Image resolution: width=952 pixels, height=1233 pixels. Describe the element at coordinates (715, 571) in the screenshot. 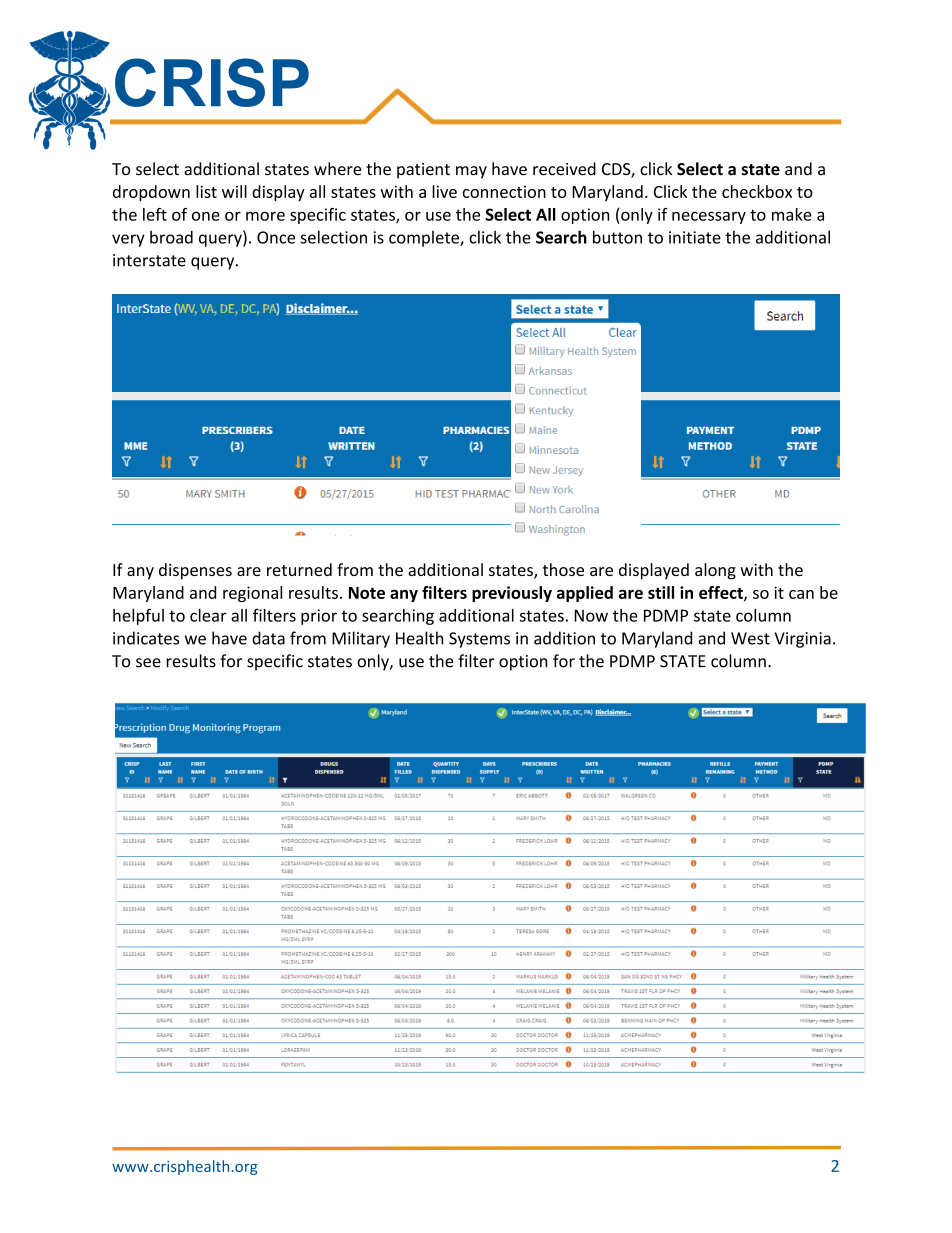

I see `along` at that location.
